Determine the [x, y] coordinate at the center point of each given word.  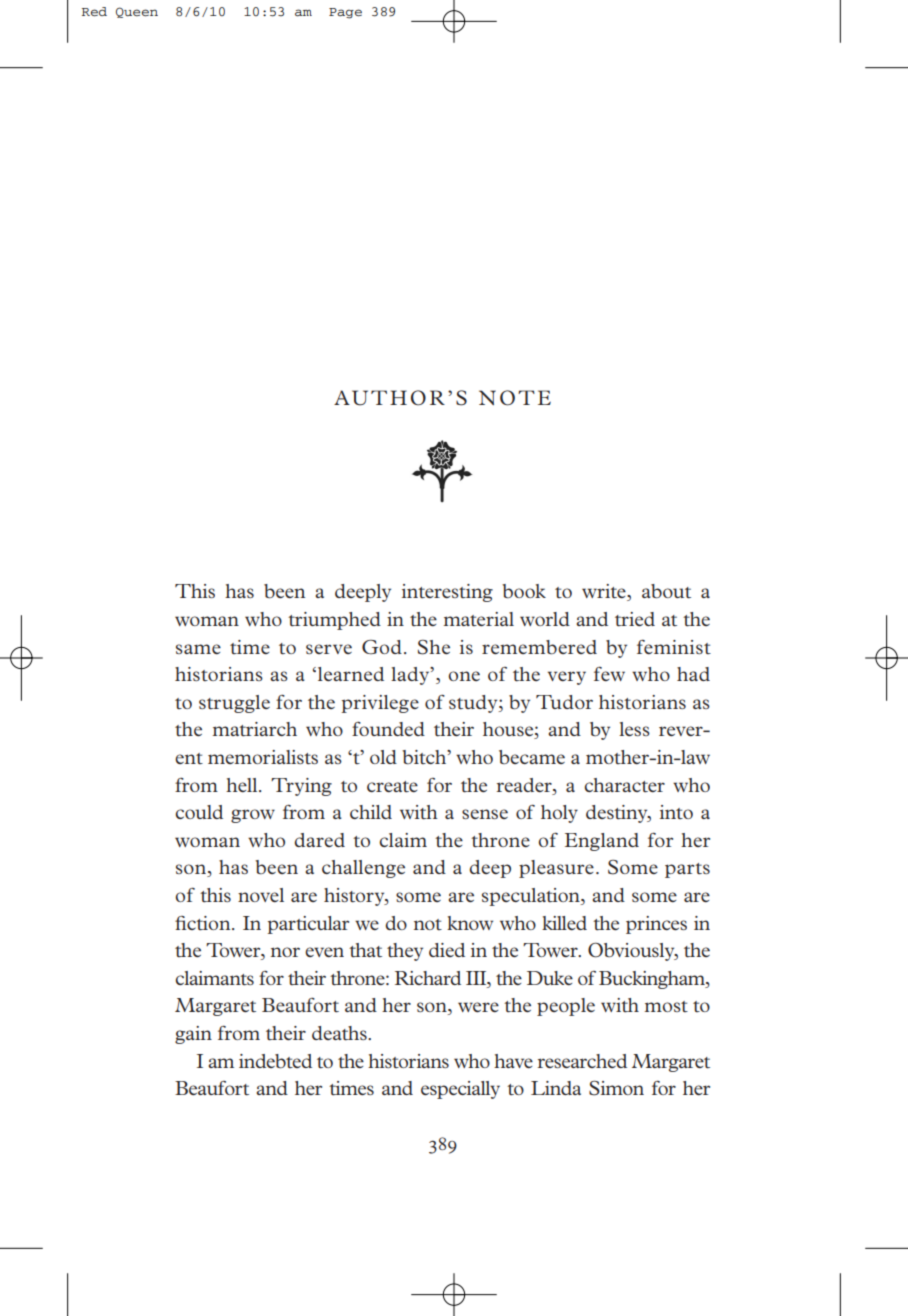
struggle [234, 704]
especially [460, 1090]
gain [193, 1035]
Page [345, 13]
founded [388, 729]
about [666, 591]
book [524, 591]
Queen [137, 12]
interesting [447, 593]
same [198, 649]
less [634, 729]
